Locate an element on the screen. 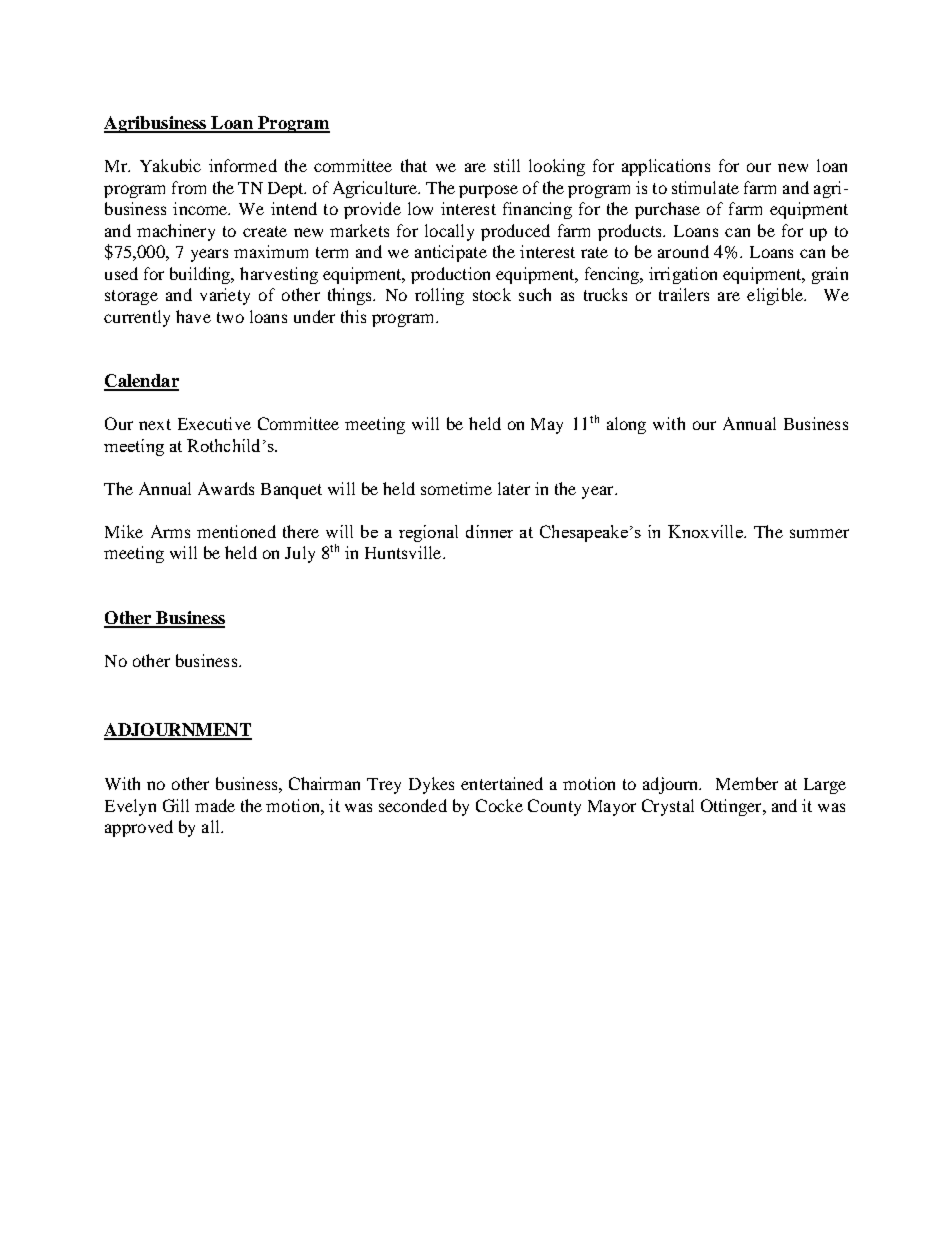 The image size is (952, 1233). stimulate is located at coordinates (705, 187).
